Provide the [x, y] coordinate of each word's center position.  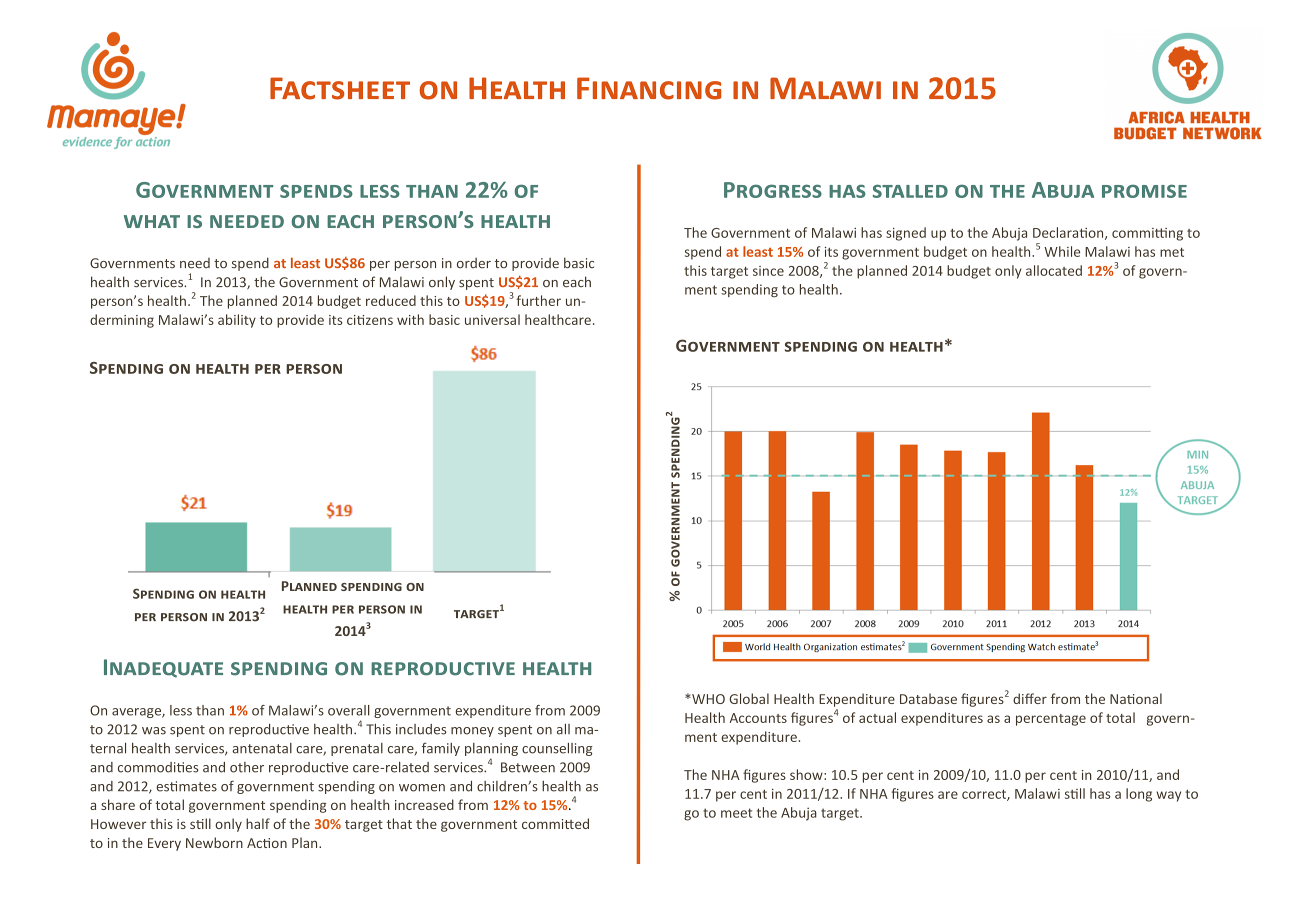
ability [237, 321]
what [152, 221]
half [258, 823]
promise [1144, 191]
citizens [370, 320]
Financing [649, 88]
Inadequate [163, 668]
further [538, 300]
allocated [1054, 270]
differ [1030, 698]
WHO [707, 699]
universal [492, 319]
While [1062, 251]
